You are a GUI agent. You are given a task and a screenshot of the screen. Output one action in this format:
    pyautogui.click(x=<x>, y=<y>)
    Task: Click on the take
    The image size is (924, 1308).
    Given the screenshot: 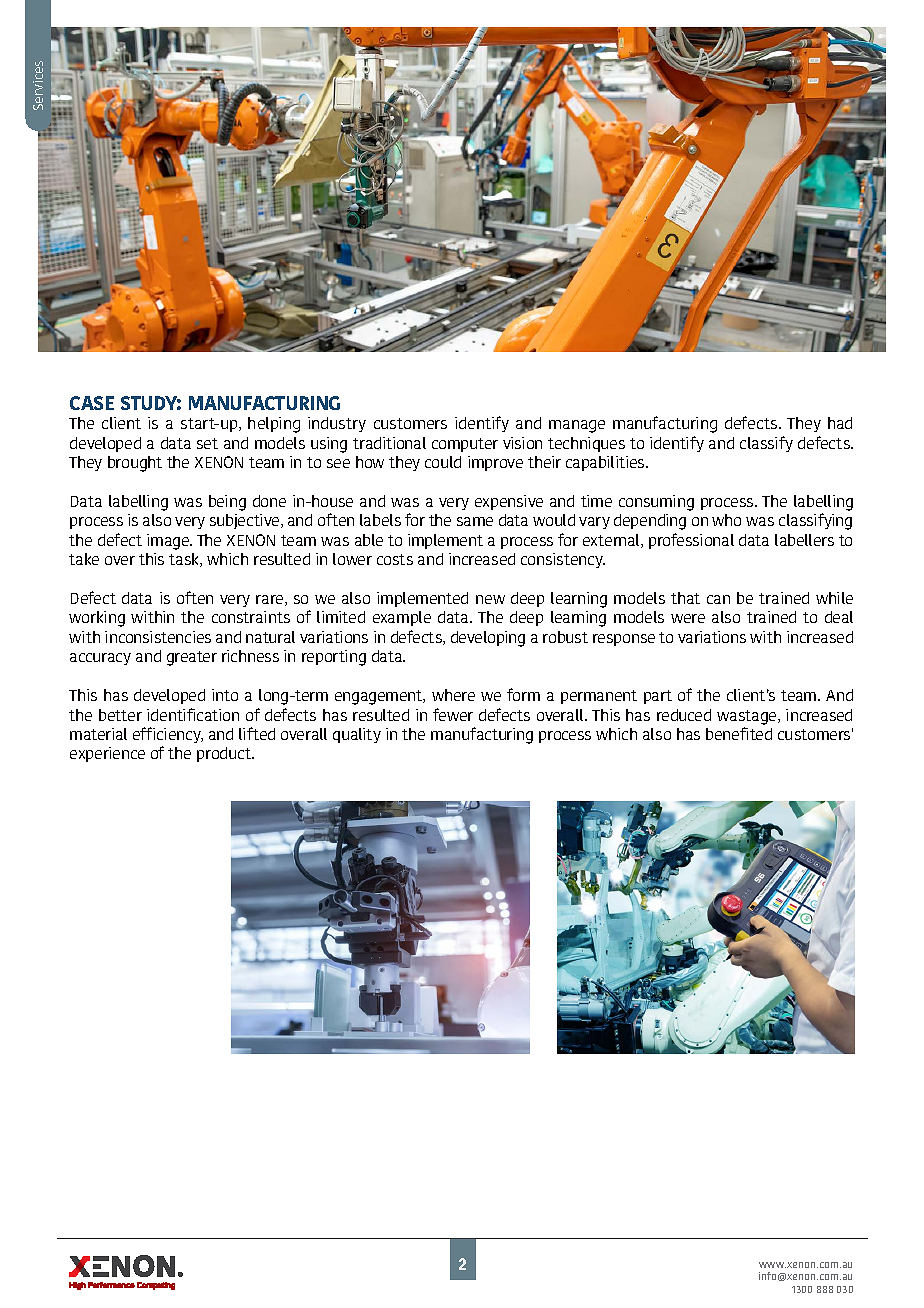 What is the action you would take?
    pyautogui.click(x=84, y=559)
